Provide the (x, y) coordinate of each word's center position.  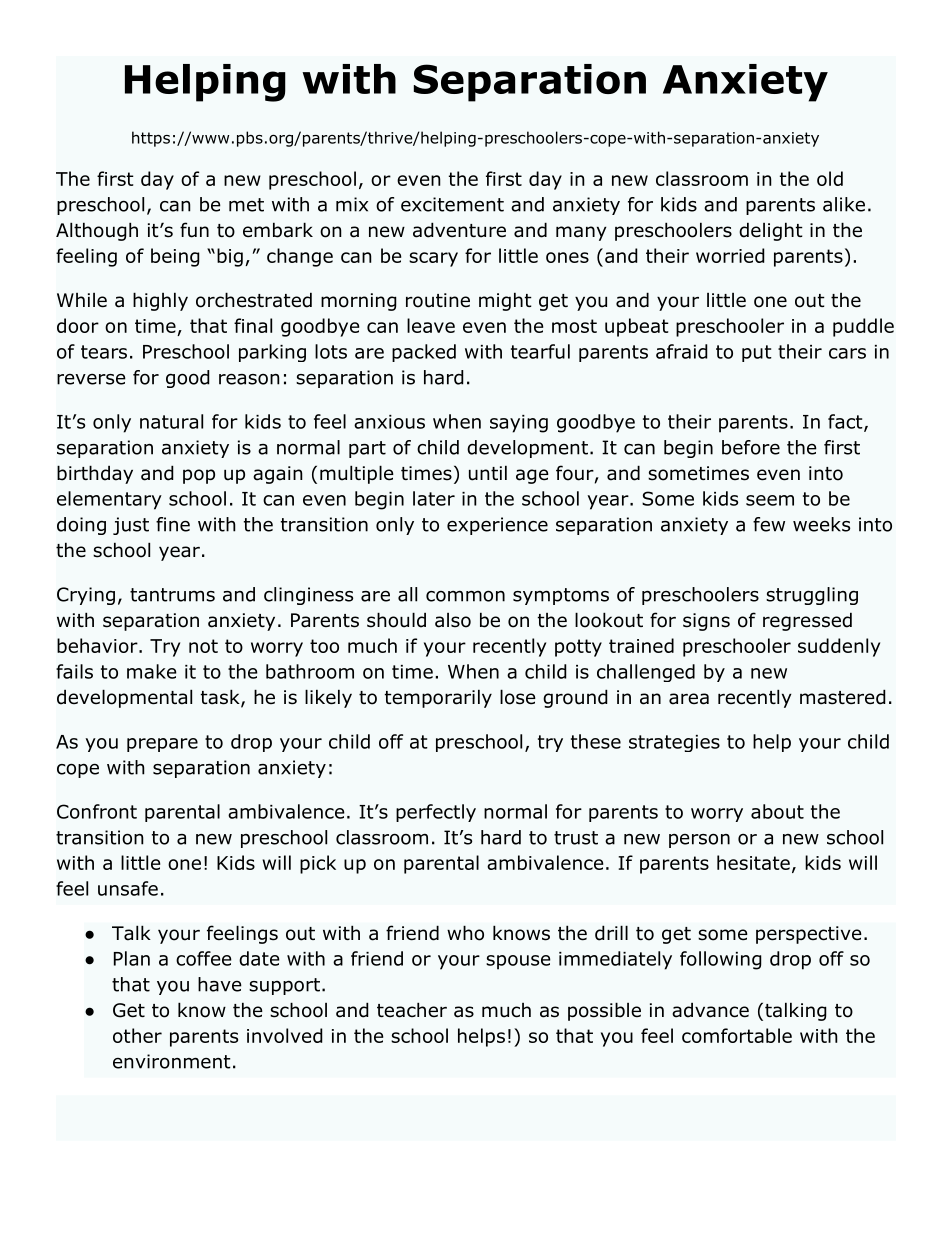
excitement (452, 204)
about (777, 811)
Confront (97, 811)
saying (519, 424)
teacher (412, 1010)
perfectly (436, 813)
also (453, 620)
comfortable (737, 1035)
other (137, 1035)
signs (706, 622)
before (751, 447)
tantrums (172, 595)
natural (171, 421)
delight (771, 231)
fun (194, 230)
